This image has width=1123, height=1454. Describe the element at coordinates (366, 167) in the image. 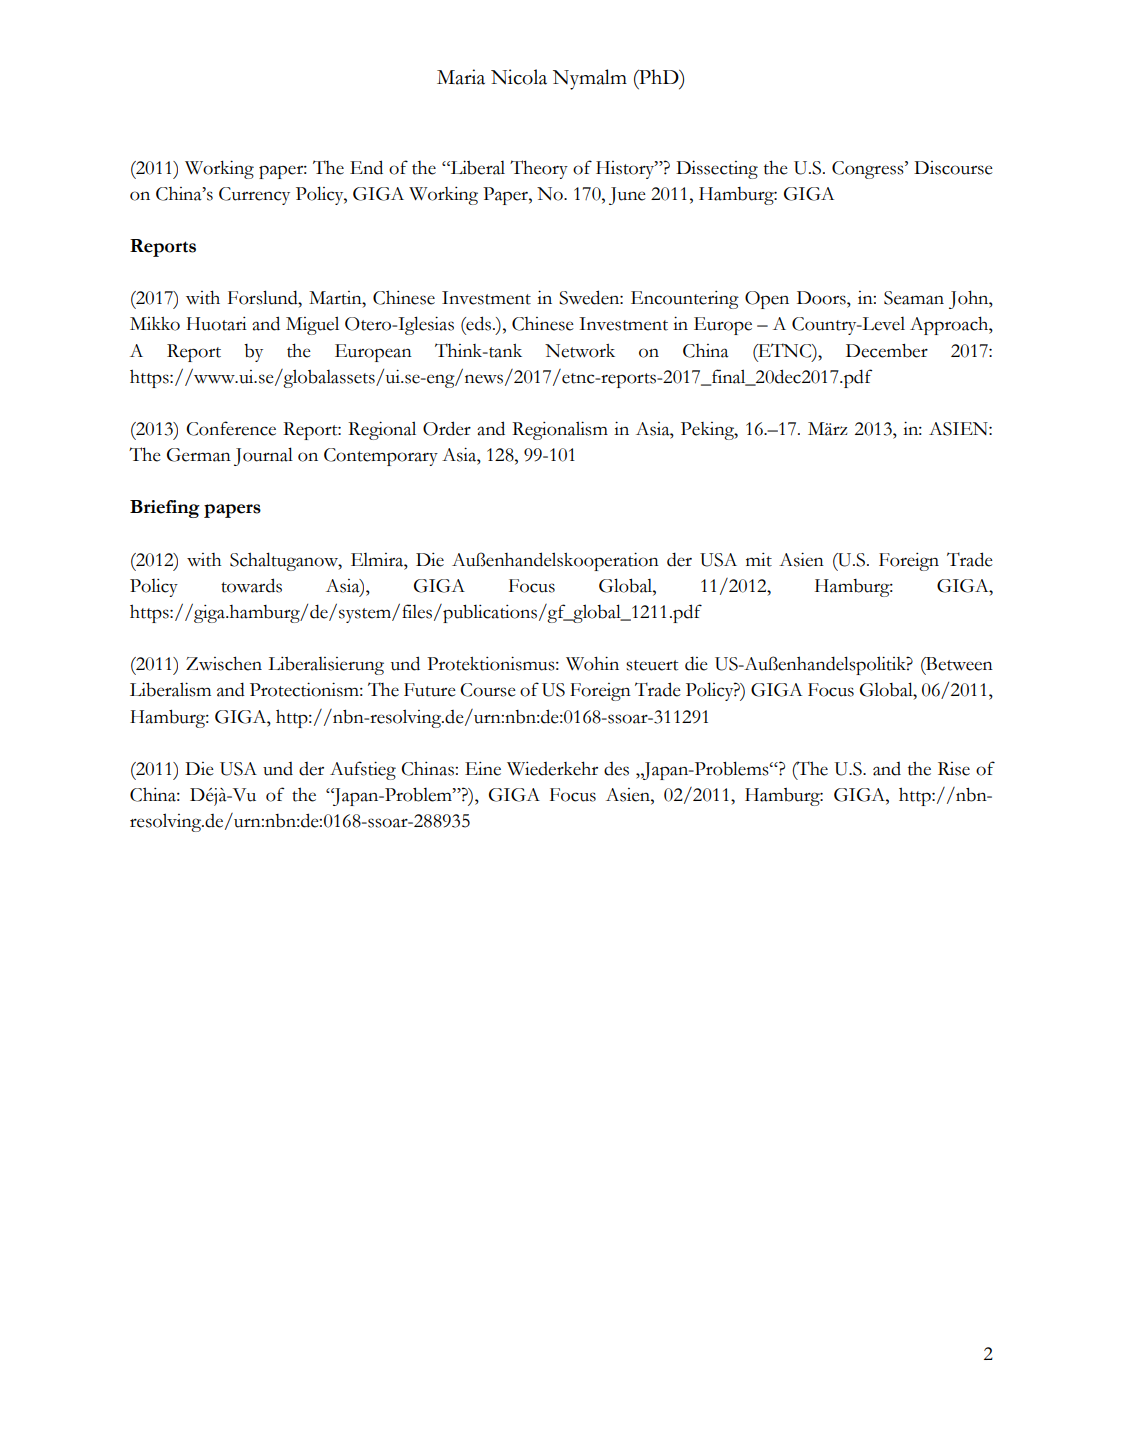

I see `End` at that location.
